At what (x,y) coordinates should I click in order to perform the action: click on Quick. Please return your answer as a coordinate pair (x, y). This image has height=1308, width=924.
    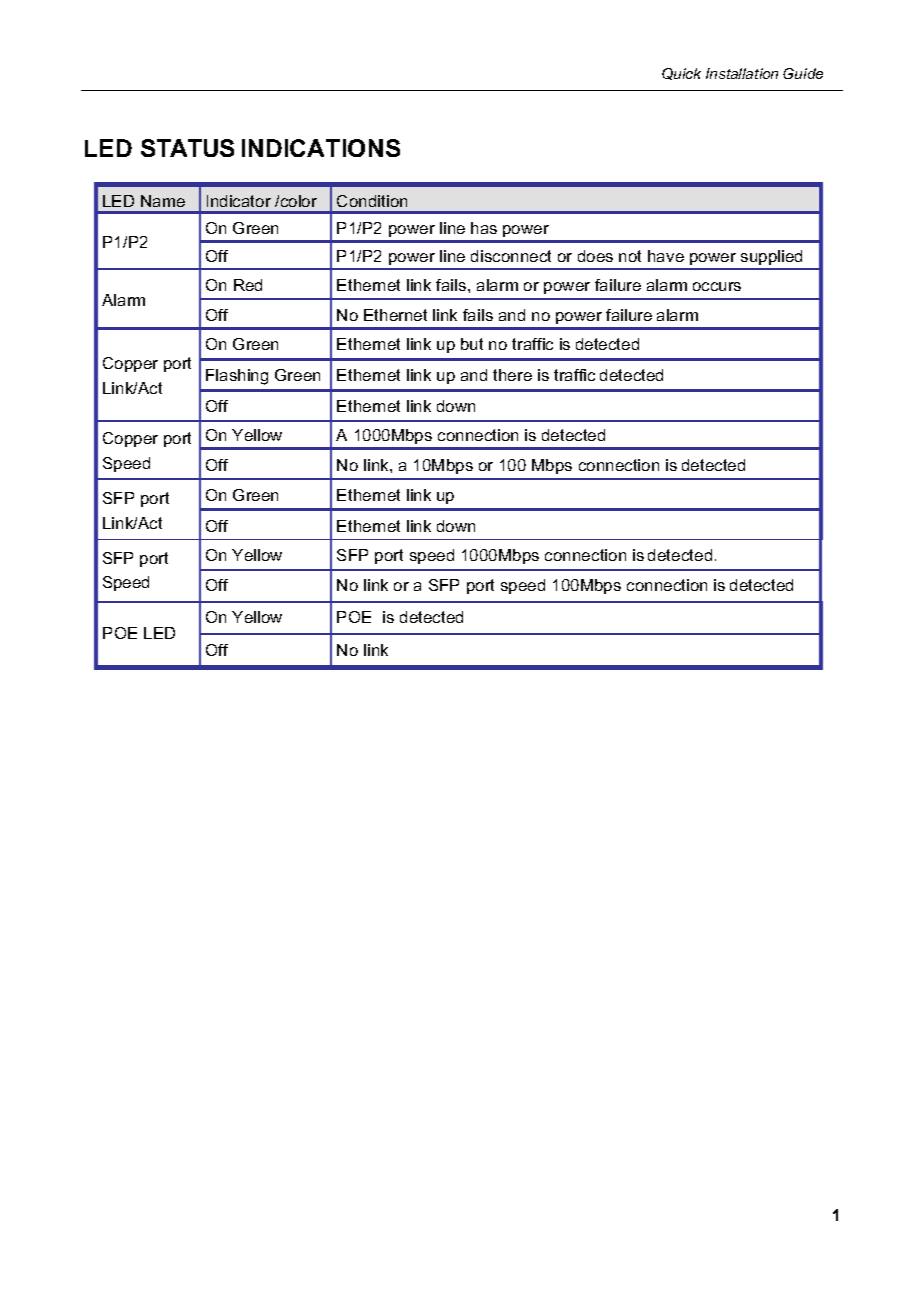
    Looking at the image, I should click on (681, 74).
